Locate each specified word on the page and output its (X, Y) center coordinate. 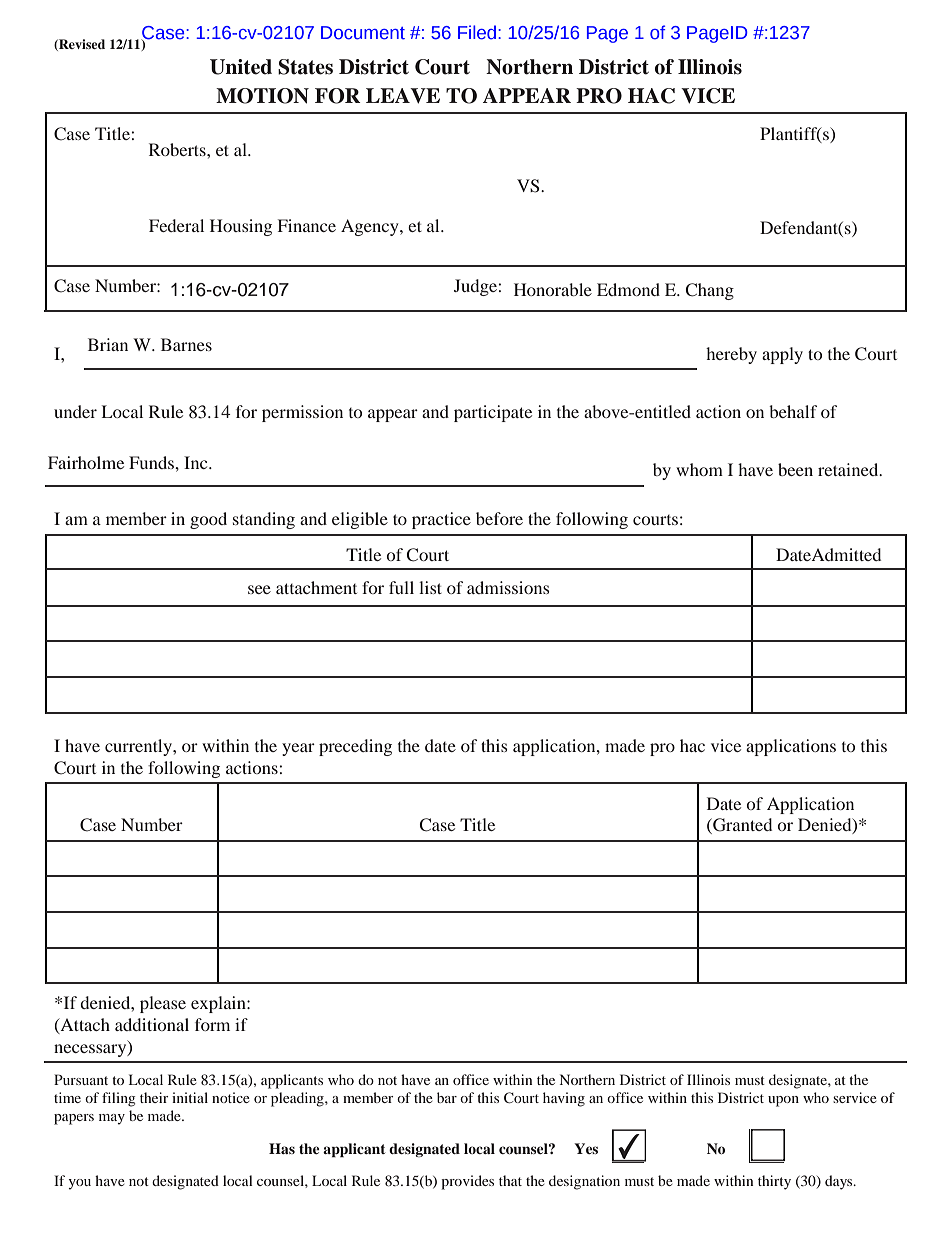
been (795, 469)
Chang (709, 291)
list (430, 587)
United (241, 67)
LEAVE (403, 96)
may (112, 1119)
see (259, 589)
